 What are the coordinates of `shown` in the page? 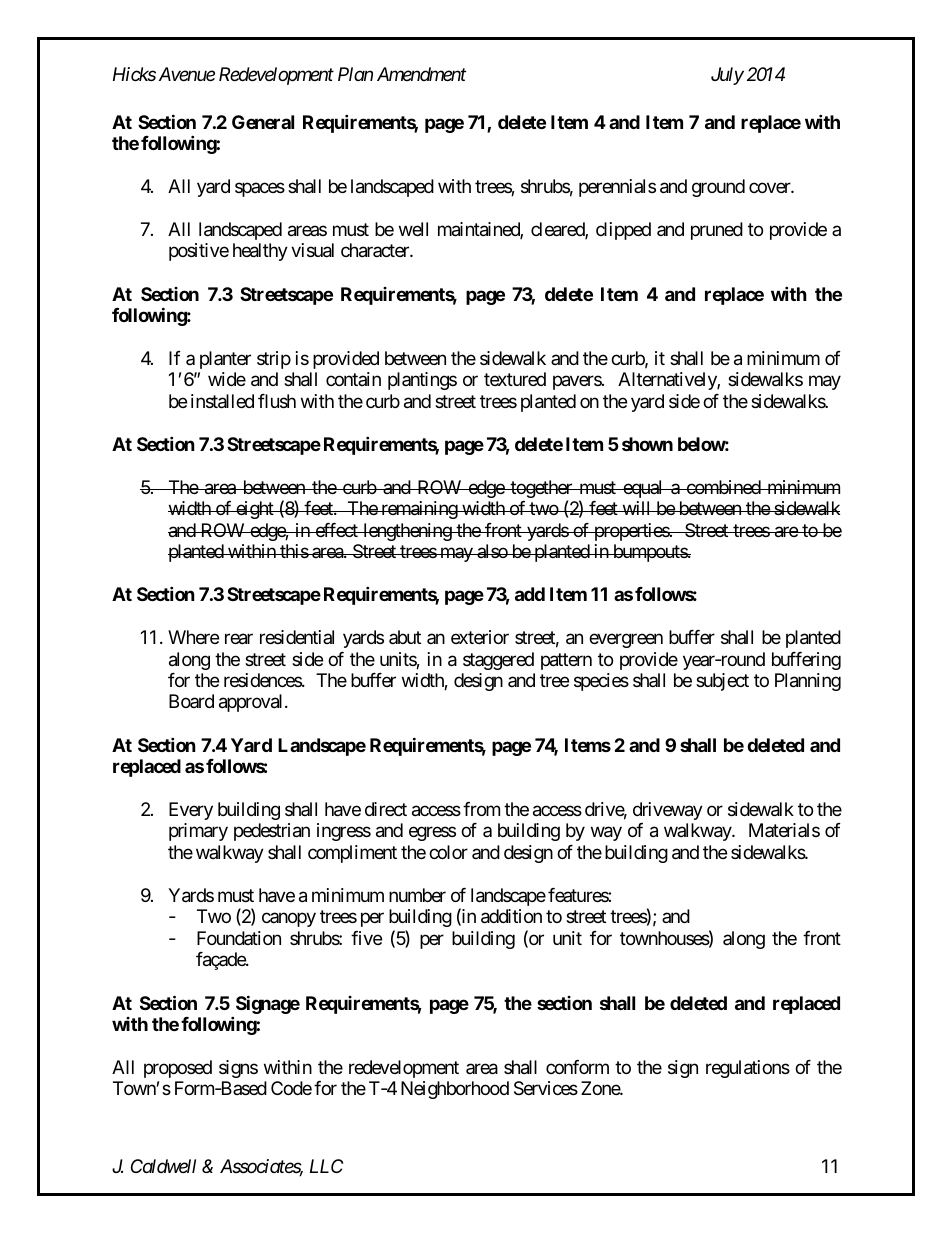 It's located at (647, 444).
